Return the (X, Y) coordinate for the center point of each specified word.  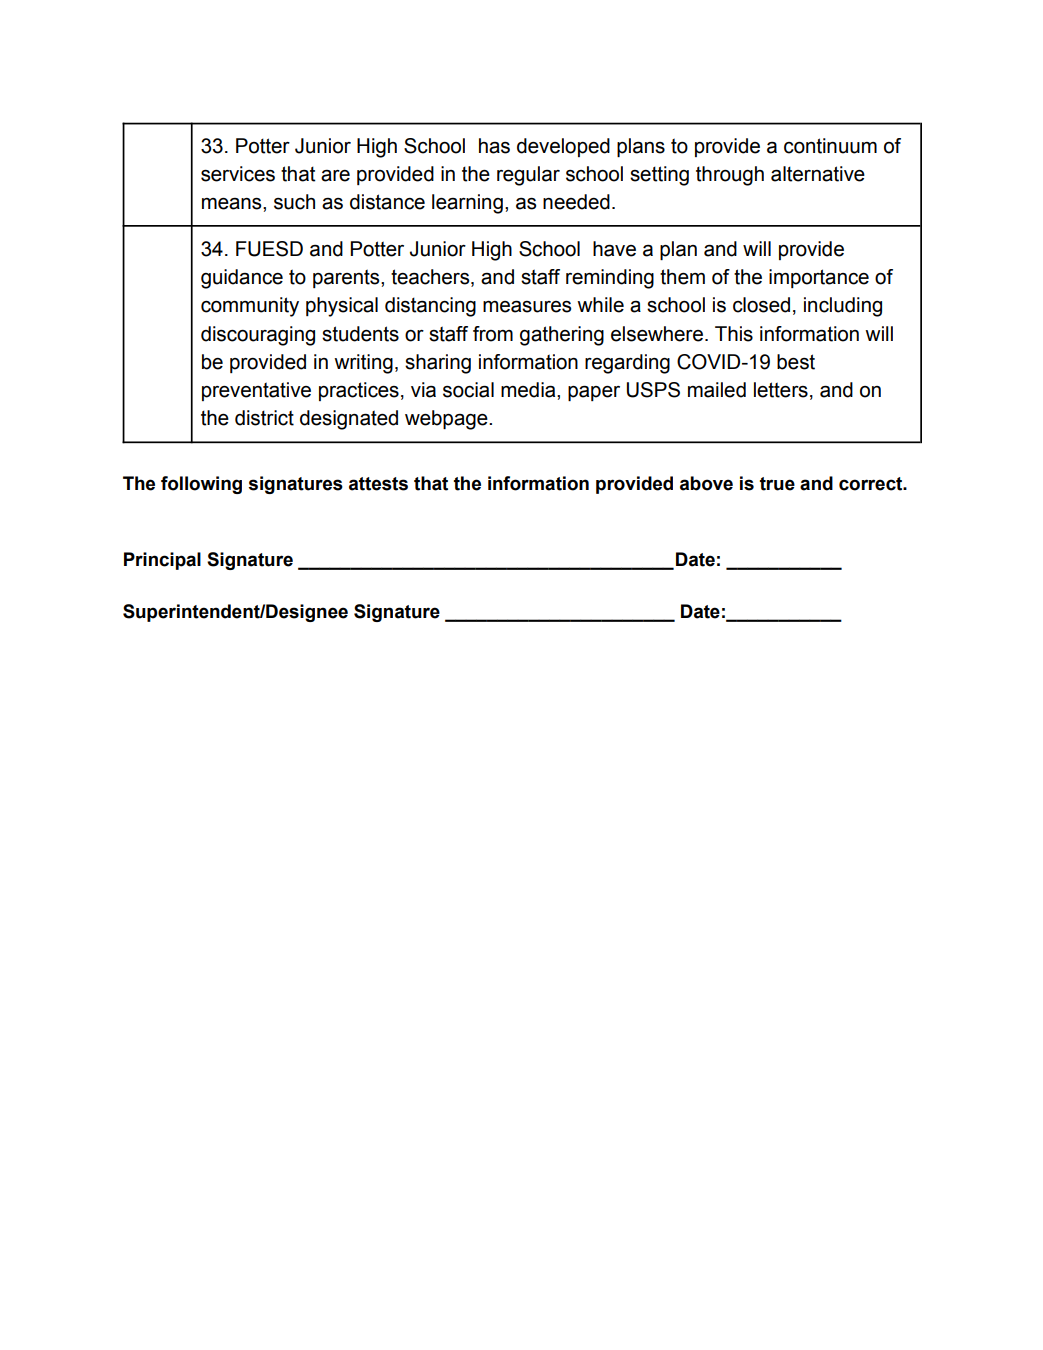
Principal (162, 561)
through (730, 176)
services (238, 174)
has (494, 146)
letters (781, 390)
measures (527, 306)
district (264, 418)
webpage (447, 420)
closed (761, 305)
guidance (242, 279)
